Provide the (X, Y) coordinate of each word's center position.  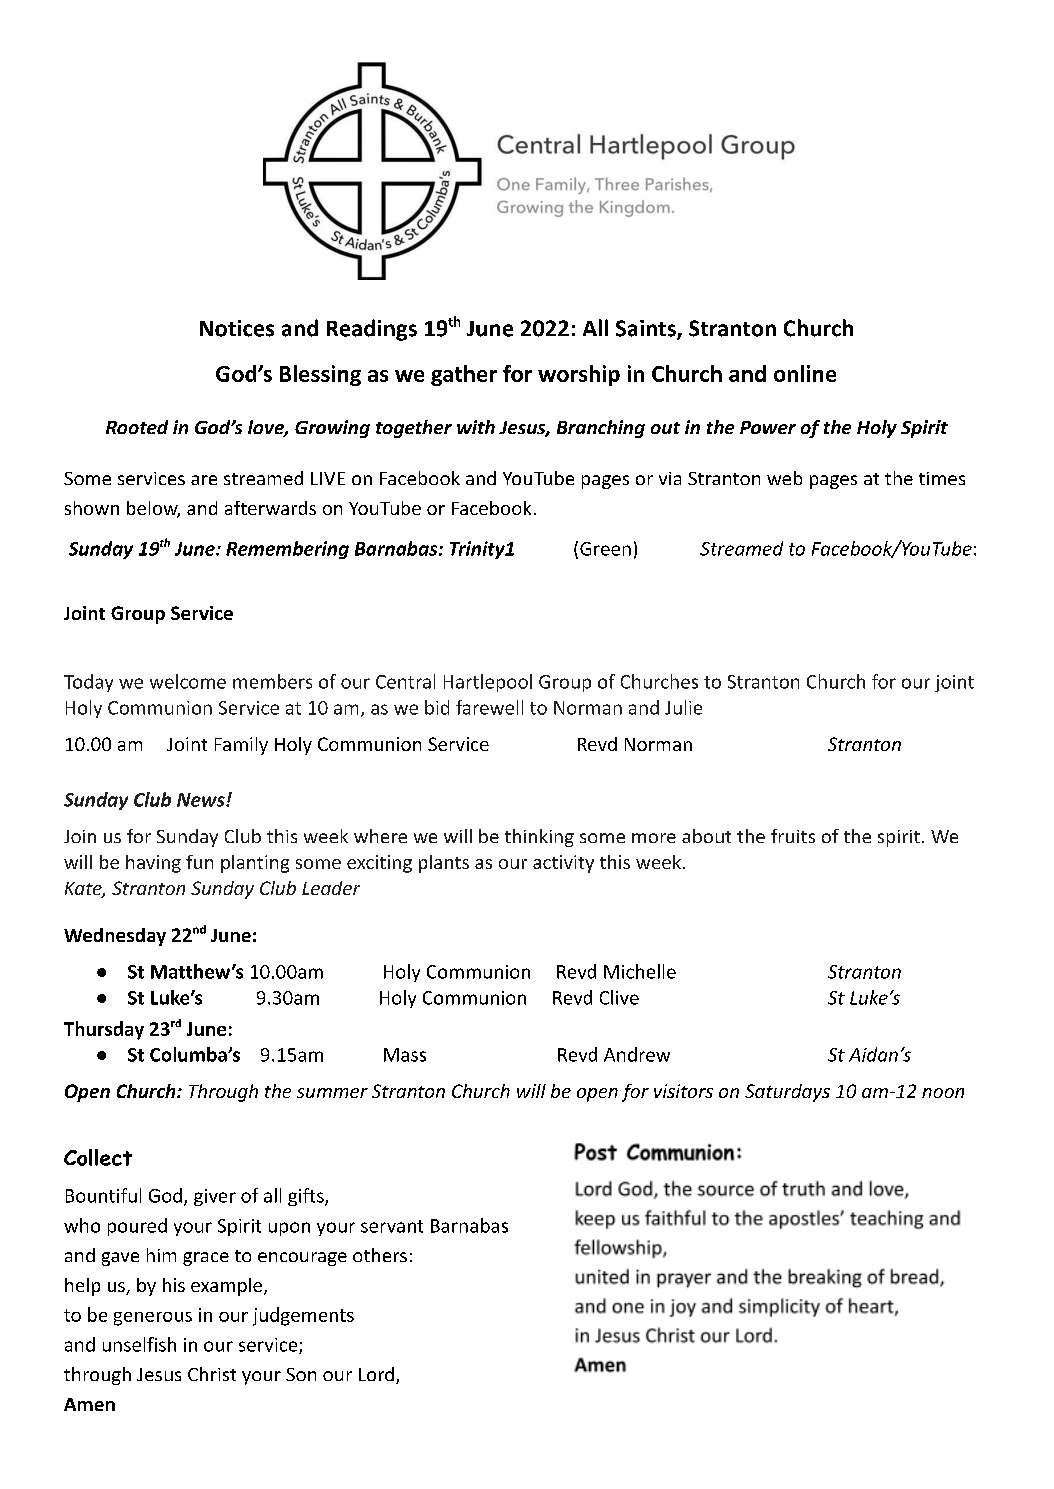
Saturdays (787, 1093)
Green (605, 549)
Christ (212, 1374)
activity (563, 864)
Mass (405, 1055)
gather (464, 375)
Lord (376, 1374)
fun (199, 862)
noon (943, 1093)
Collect (98, 1157)
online (805, 373)
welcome (188, 681)
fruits (793, 836)
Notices (237, 328)
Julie (683, 707)
